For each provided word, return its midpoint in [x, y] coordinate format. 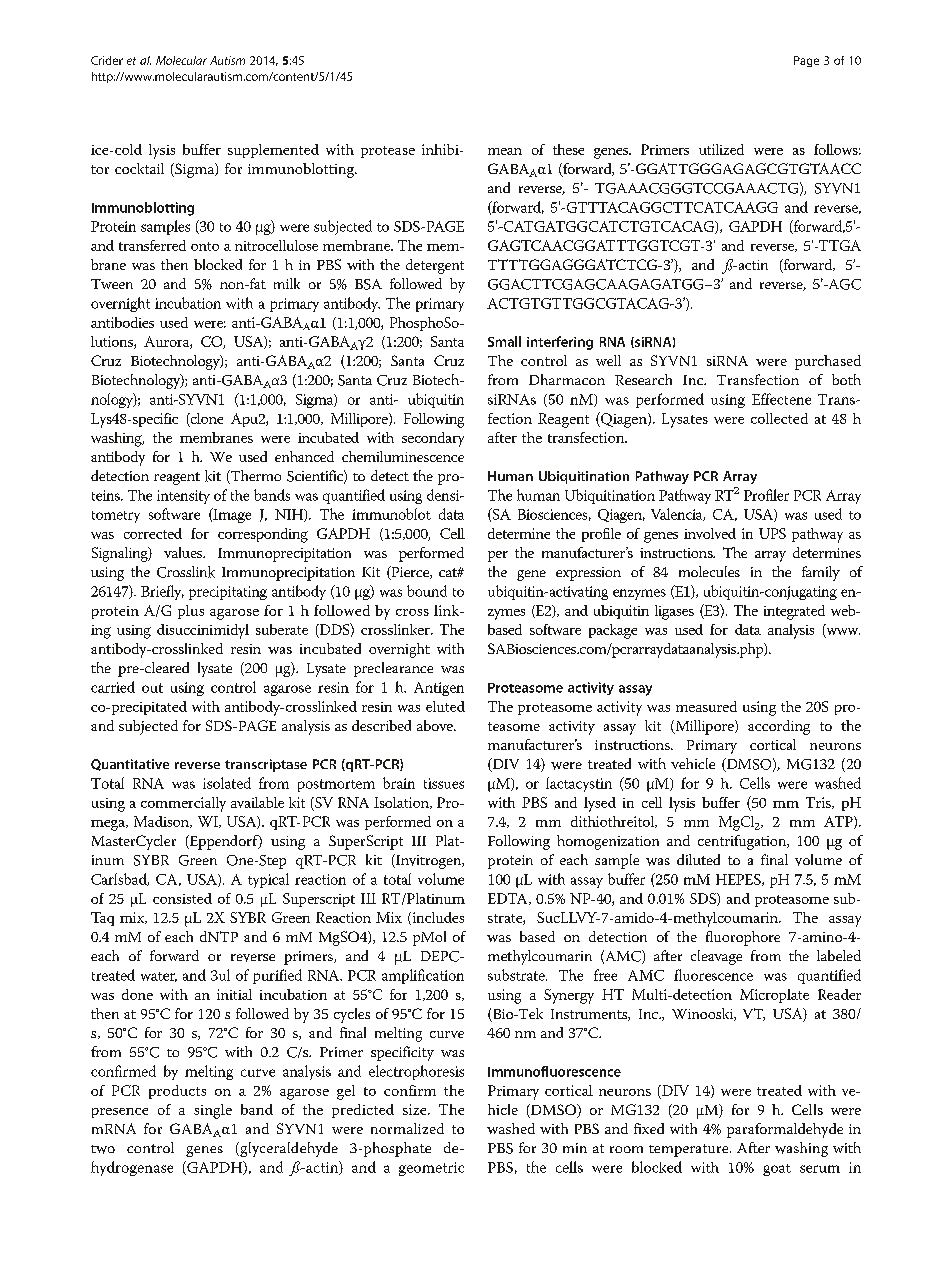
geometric [431, 1169]
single [213, 1111]
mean [505, 151]
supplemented [273, 151]
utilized [721, 149]
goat [777, 1170]
